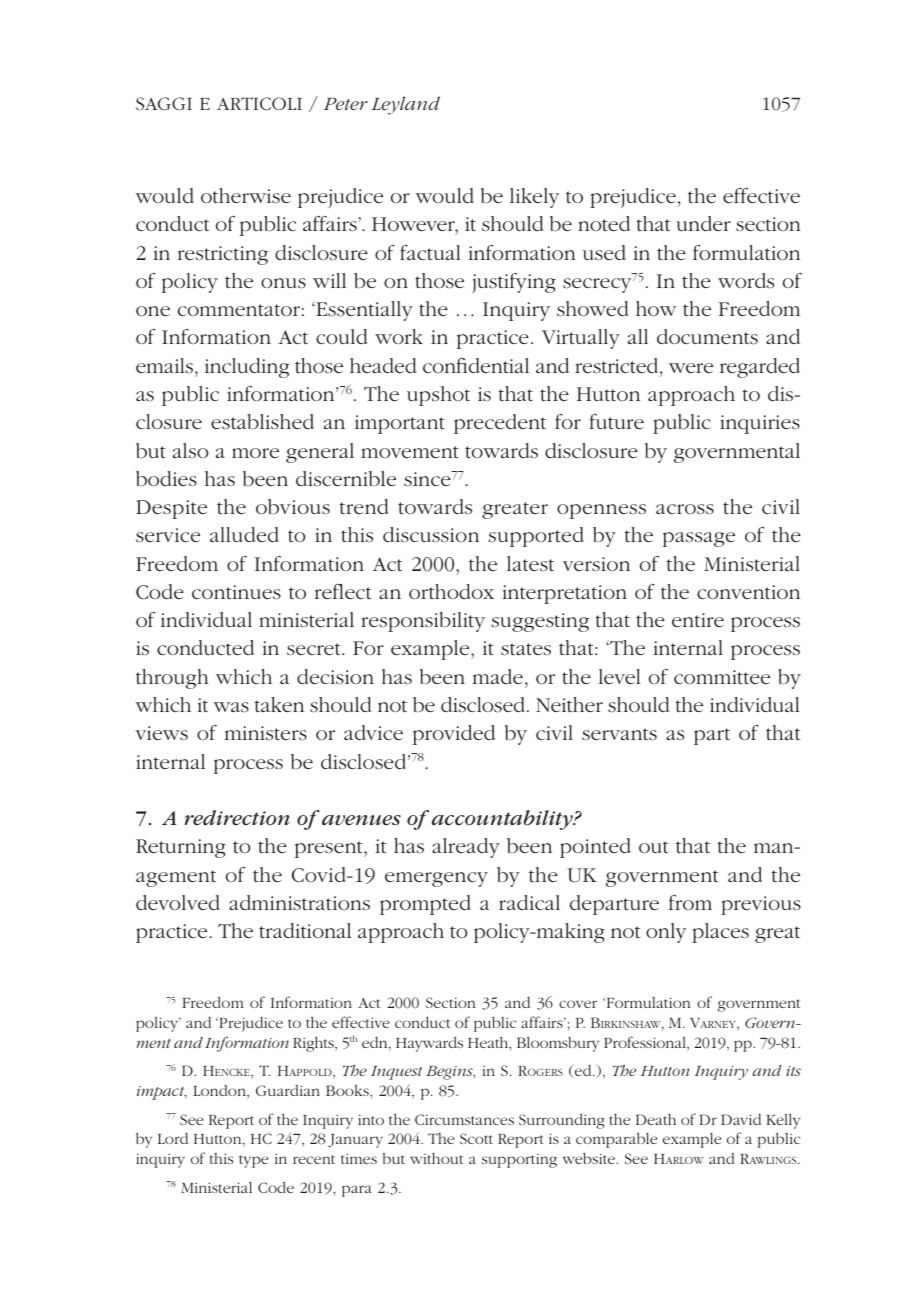 This image has height=1295, width=924. Describe the element at coordinates (703, 223) in the image. I see `under` at that location.
